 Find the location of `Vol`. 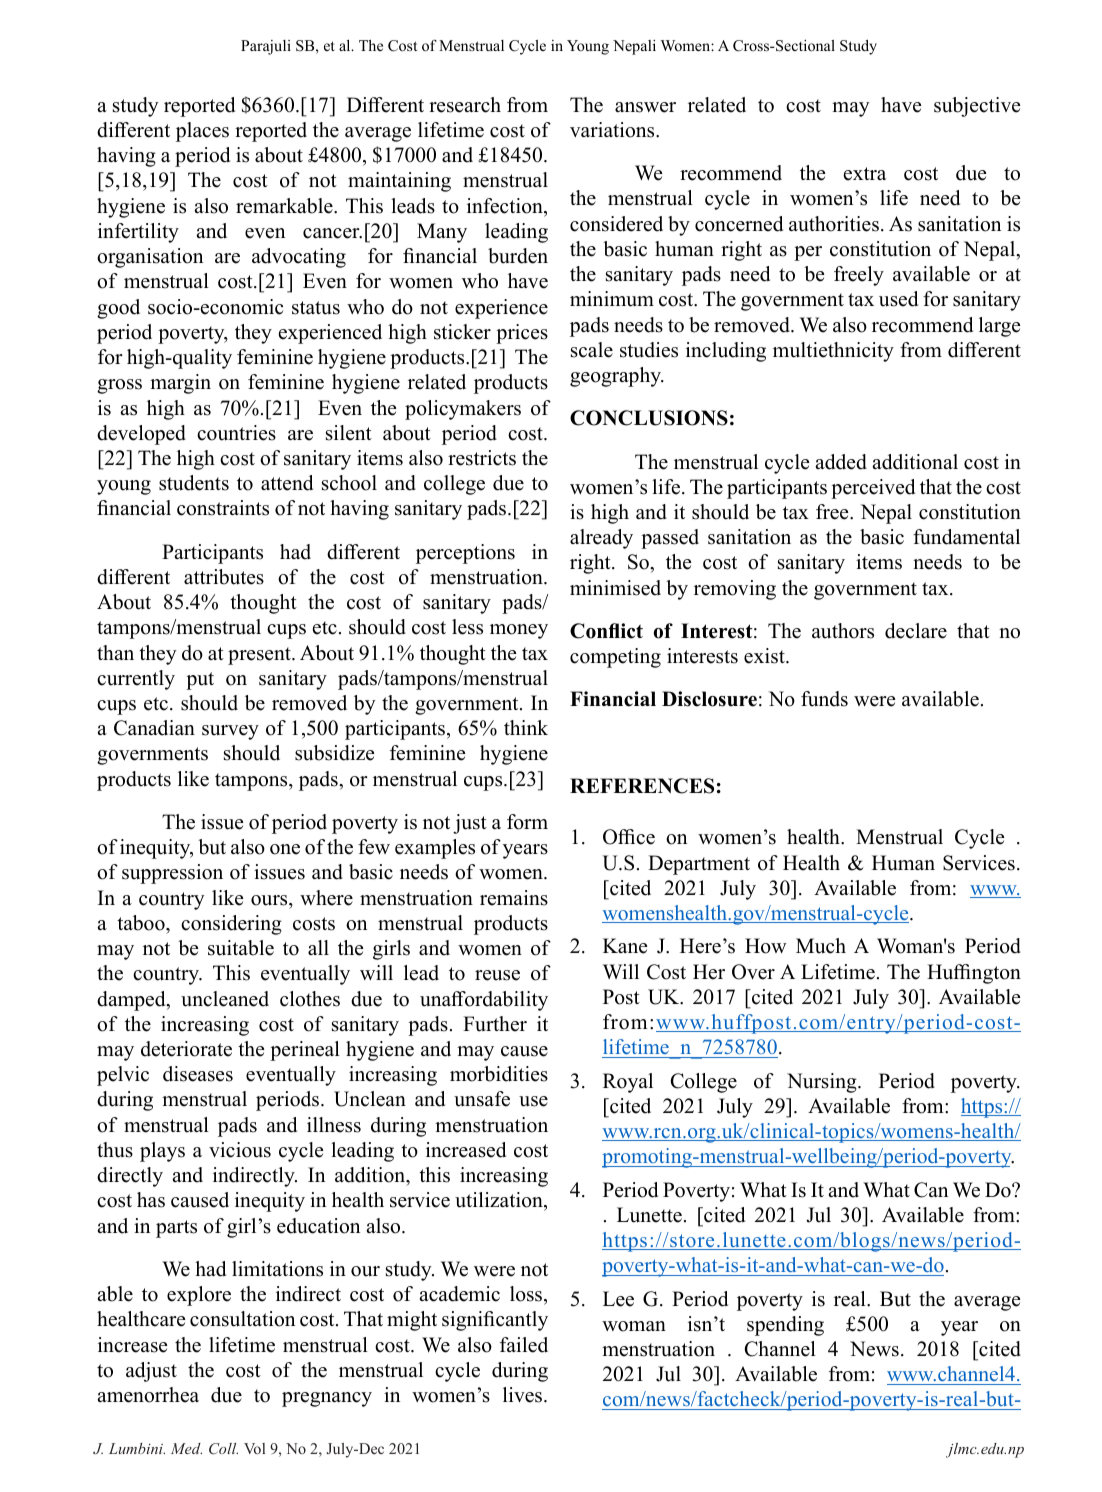

Vol is located at coordinates (254, 1448).
